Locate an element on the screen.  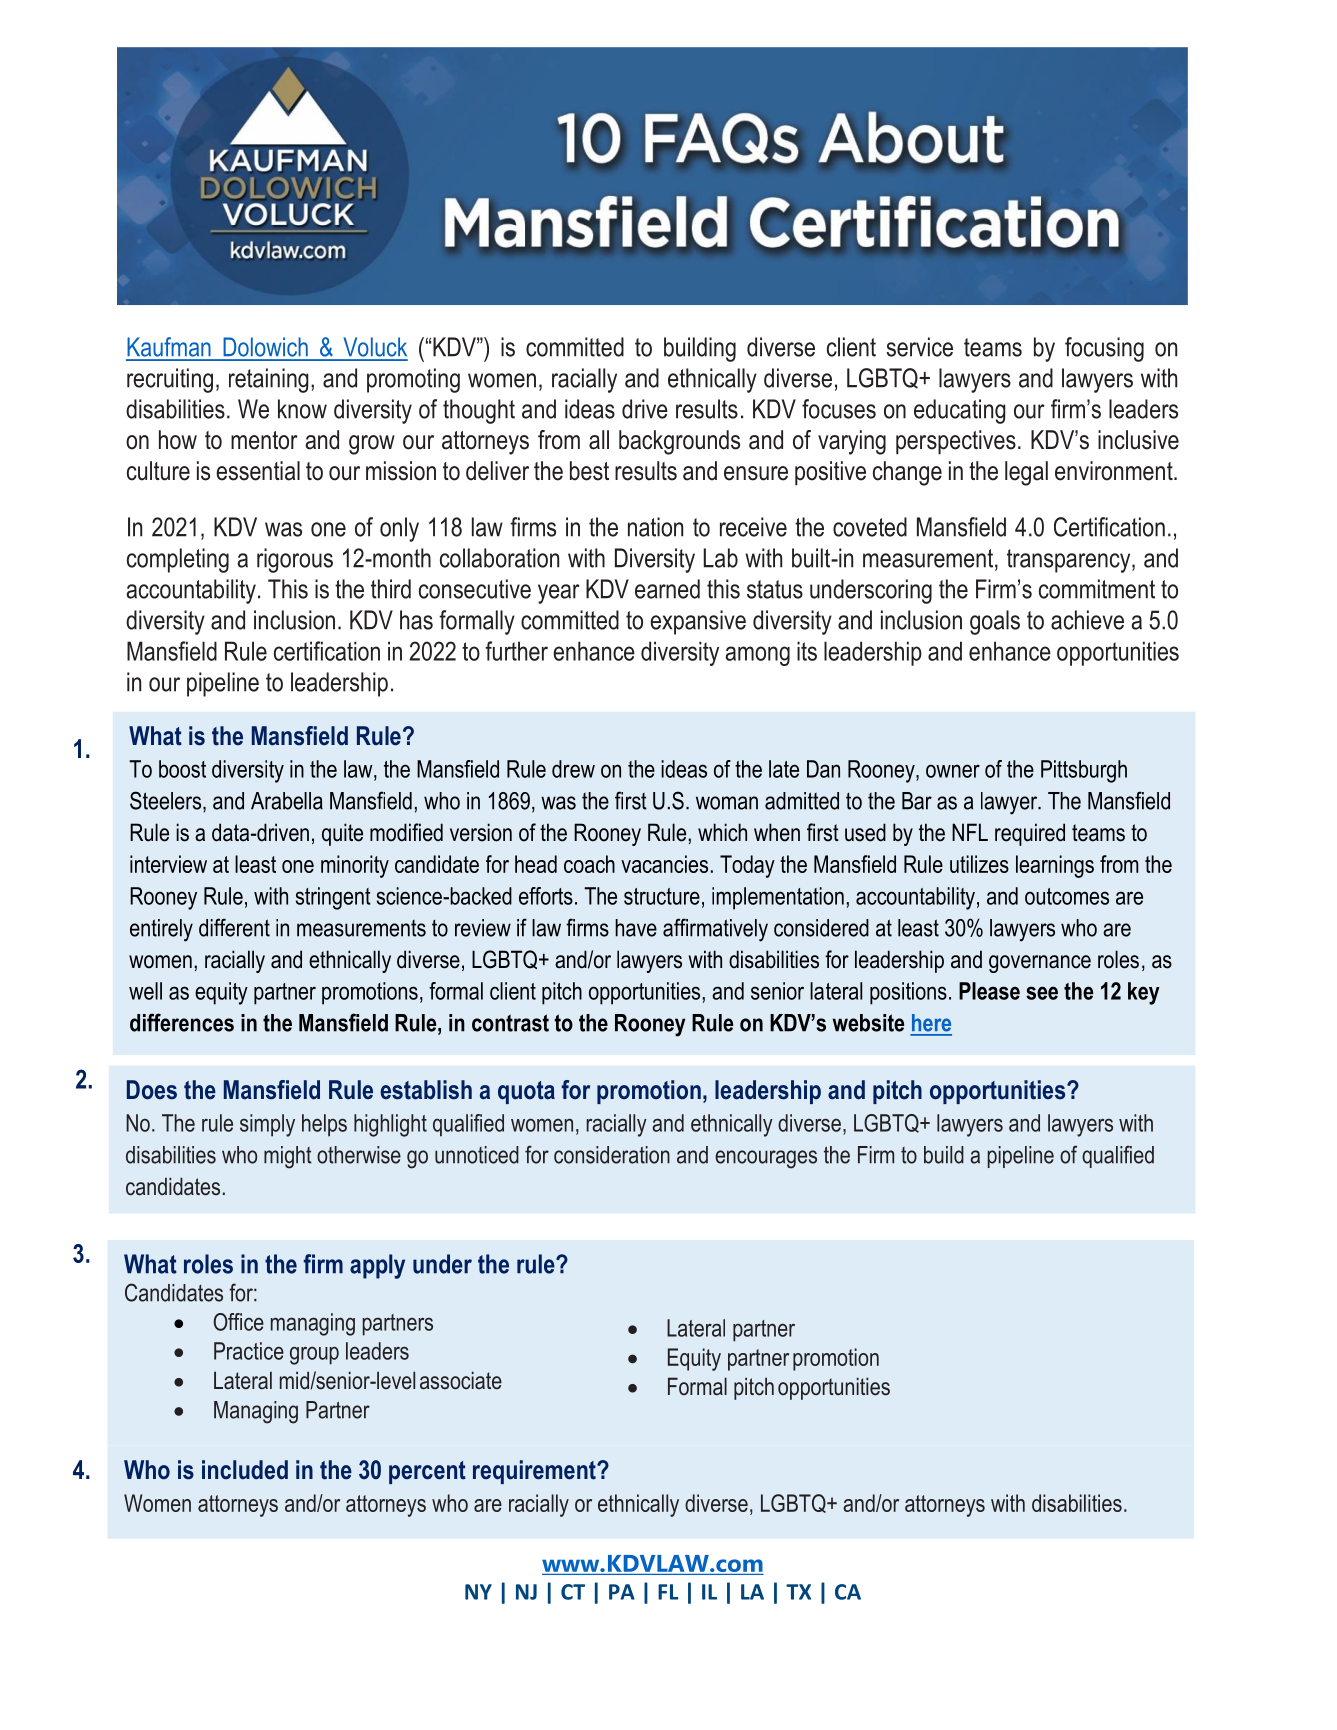
earned is located at coordinates (667, 589).
